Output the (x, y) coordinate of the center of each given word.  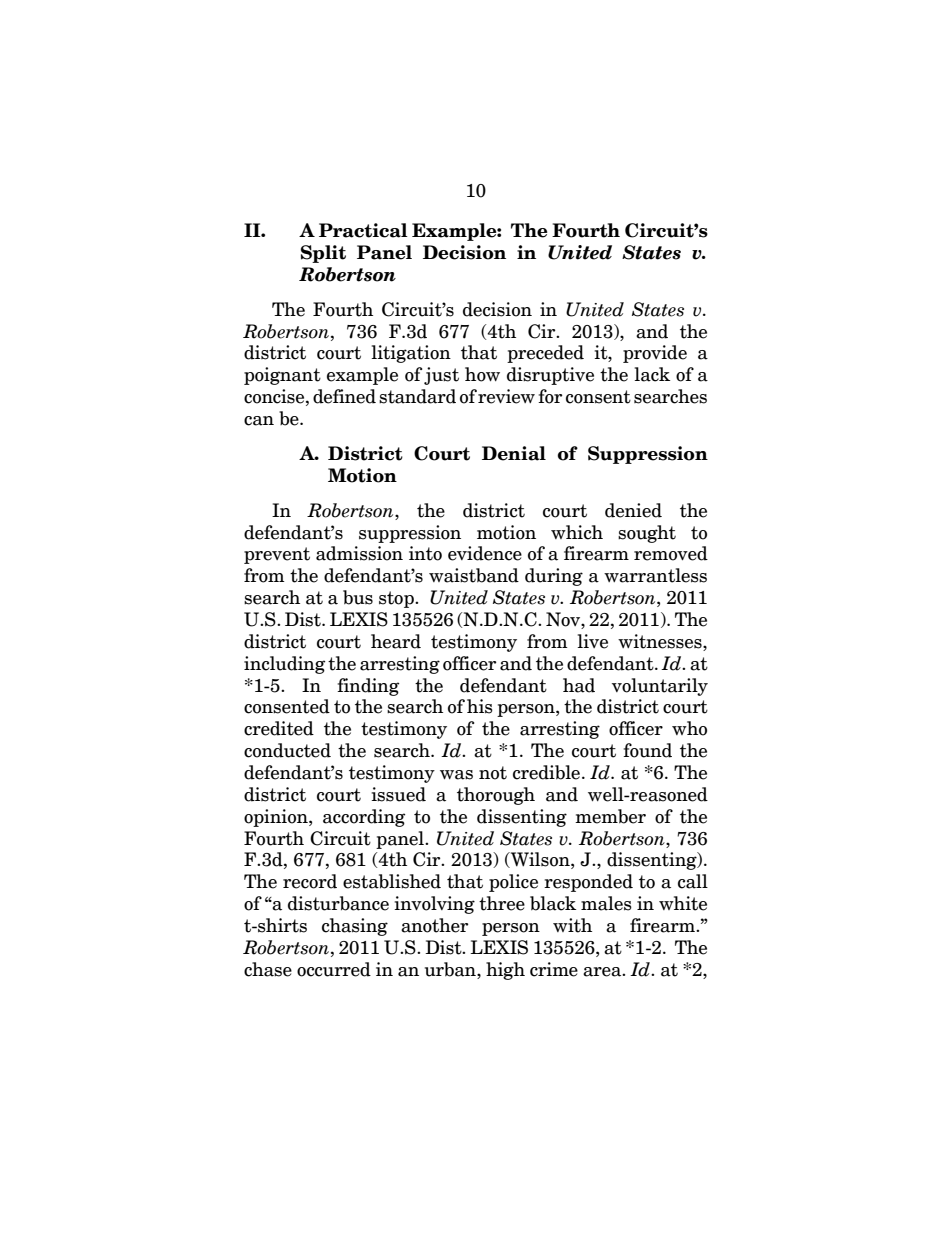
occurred (334, 969)
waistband (474, 575)
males (606, 903)
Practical (363, 230)
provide (655, 354)
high (505, 971)
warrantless (655, 575)
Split (323, 254)
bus (358, 597)
